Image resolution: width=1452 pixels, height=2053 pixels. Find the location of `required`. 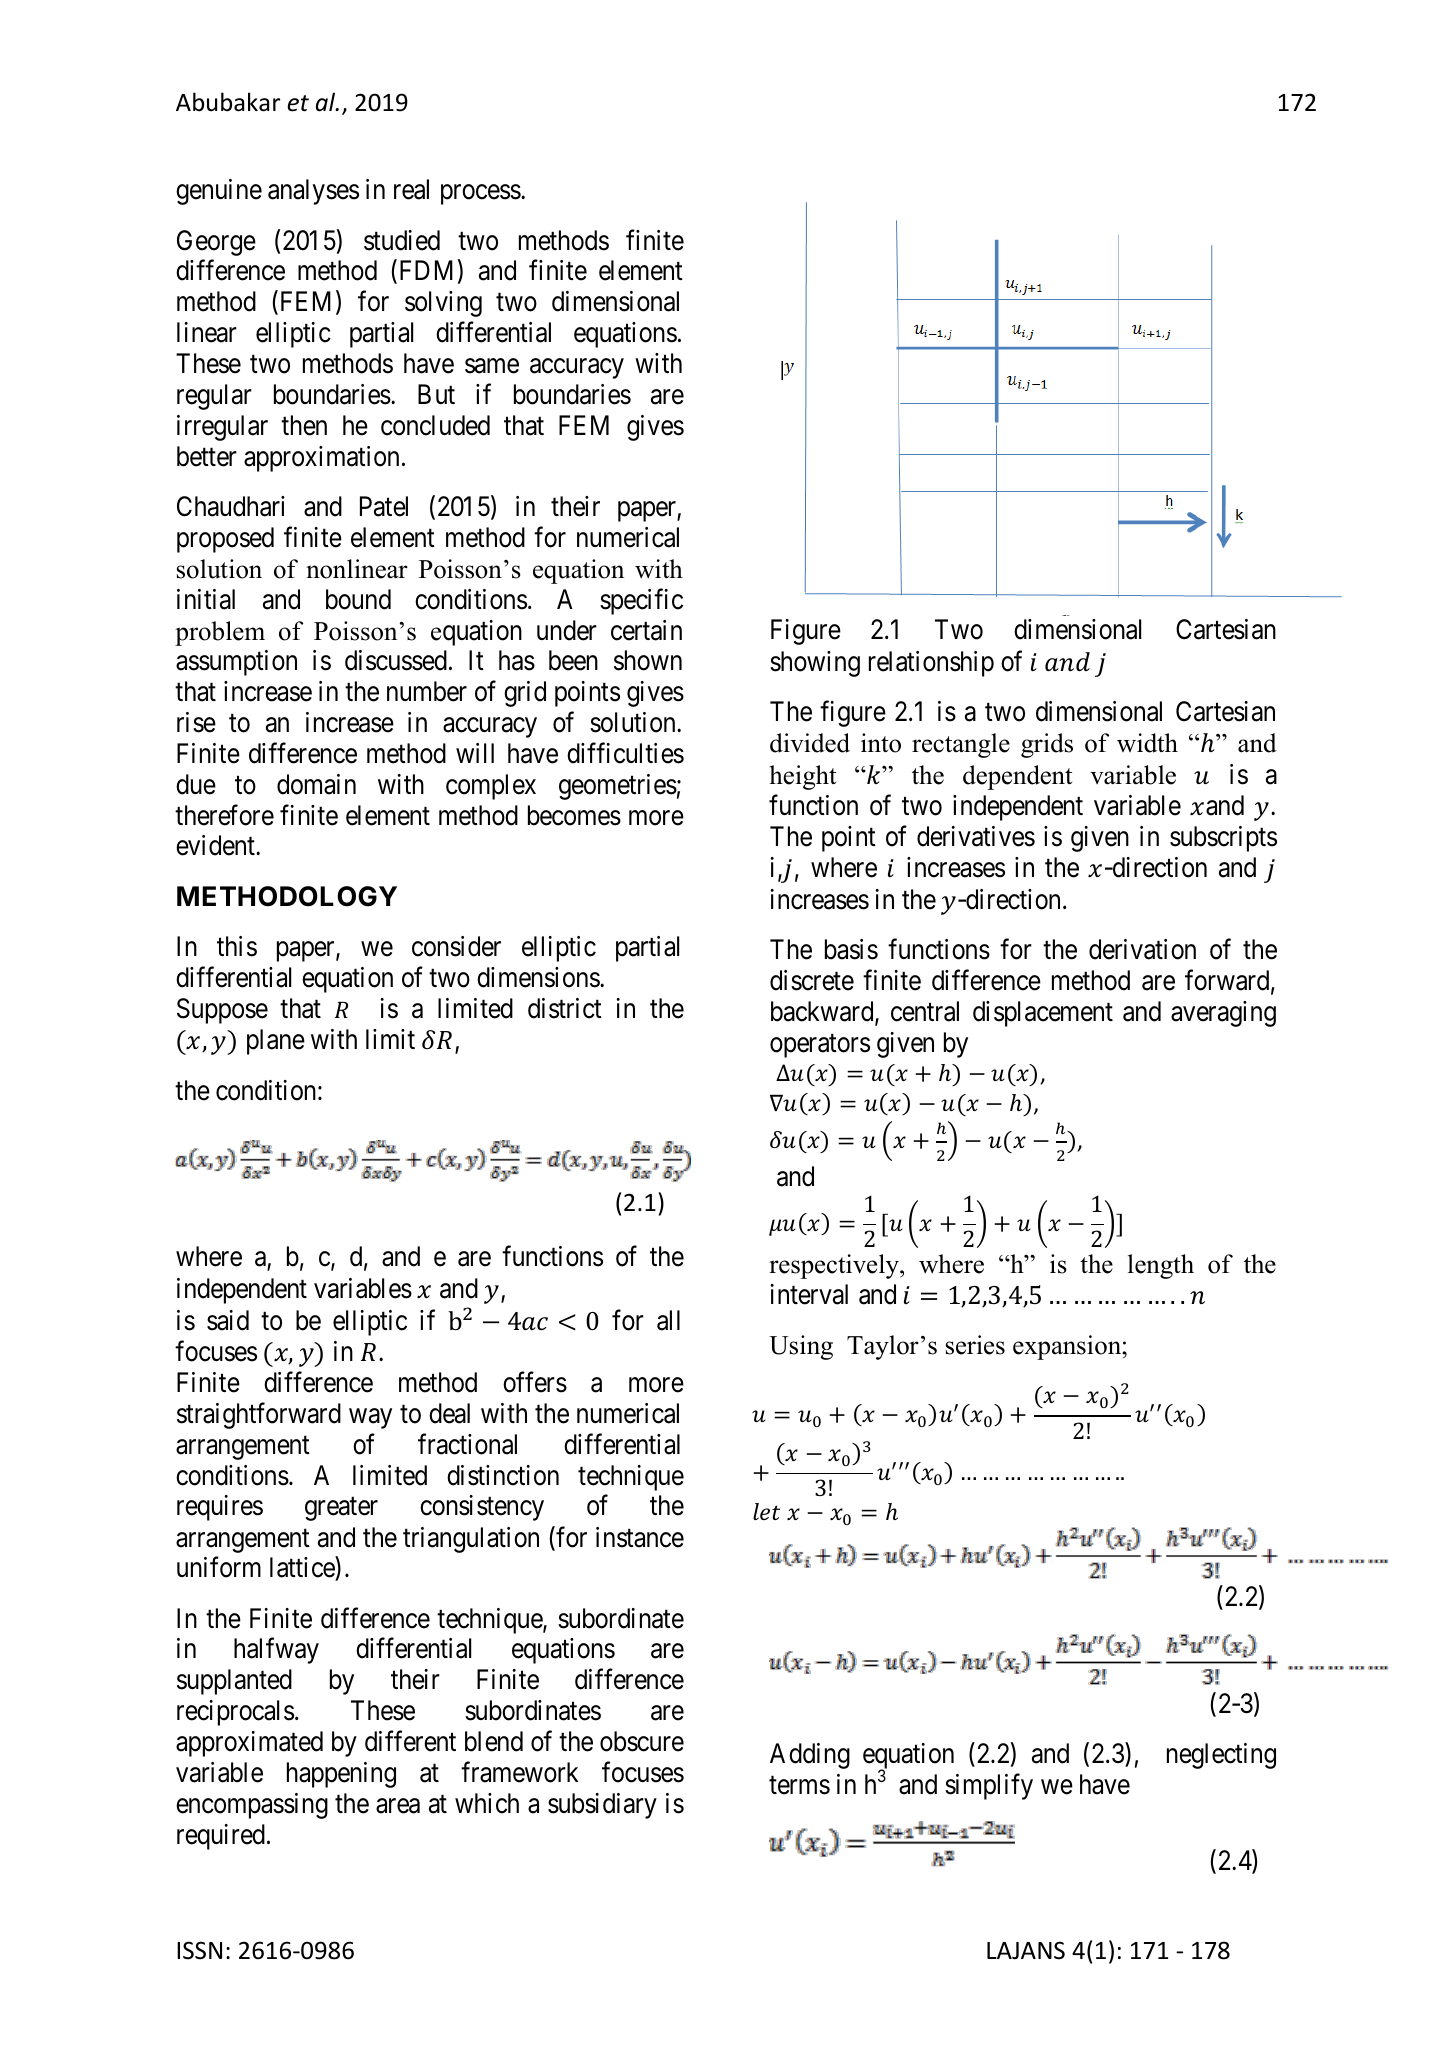

required is located at coordinates (221, 1837).
